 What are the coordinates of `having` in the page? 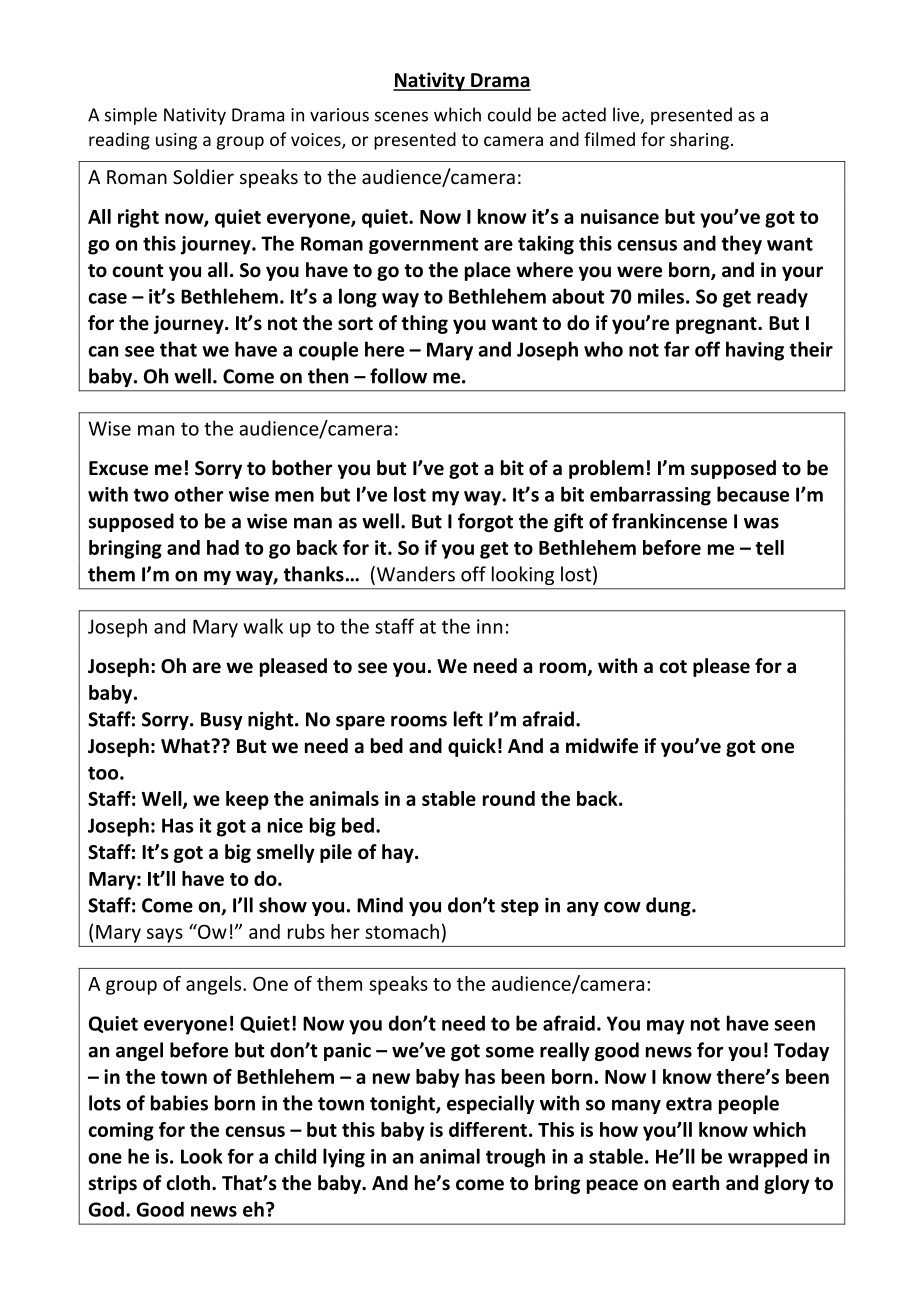 It's located at (755, 351).
